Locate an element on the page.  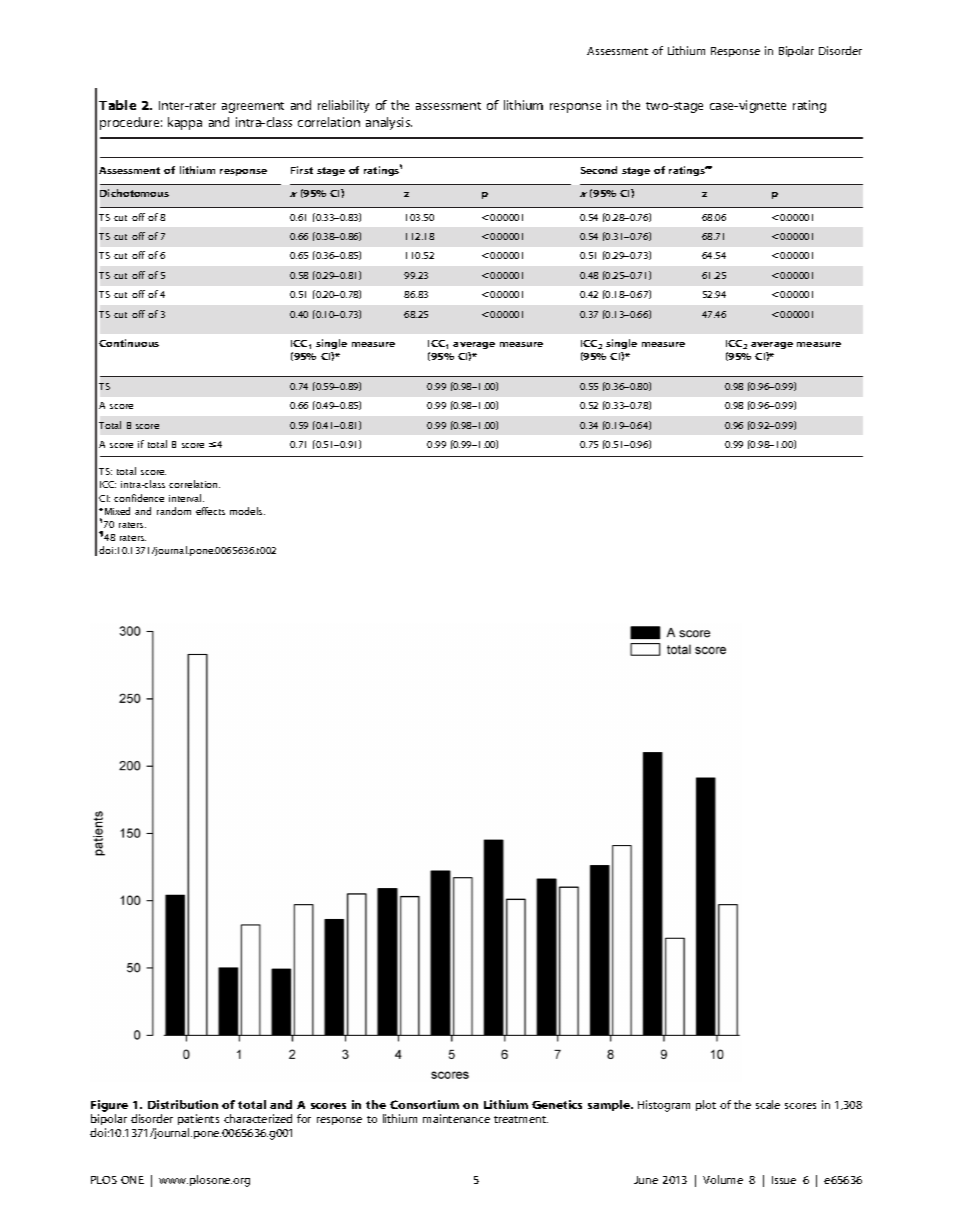
plot is located at coordinates (706, 1105).
